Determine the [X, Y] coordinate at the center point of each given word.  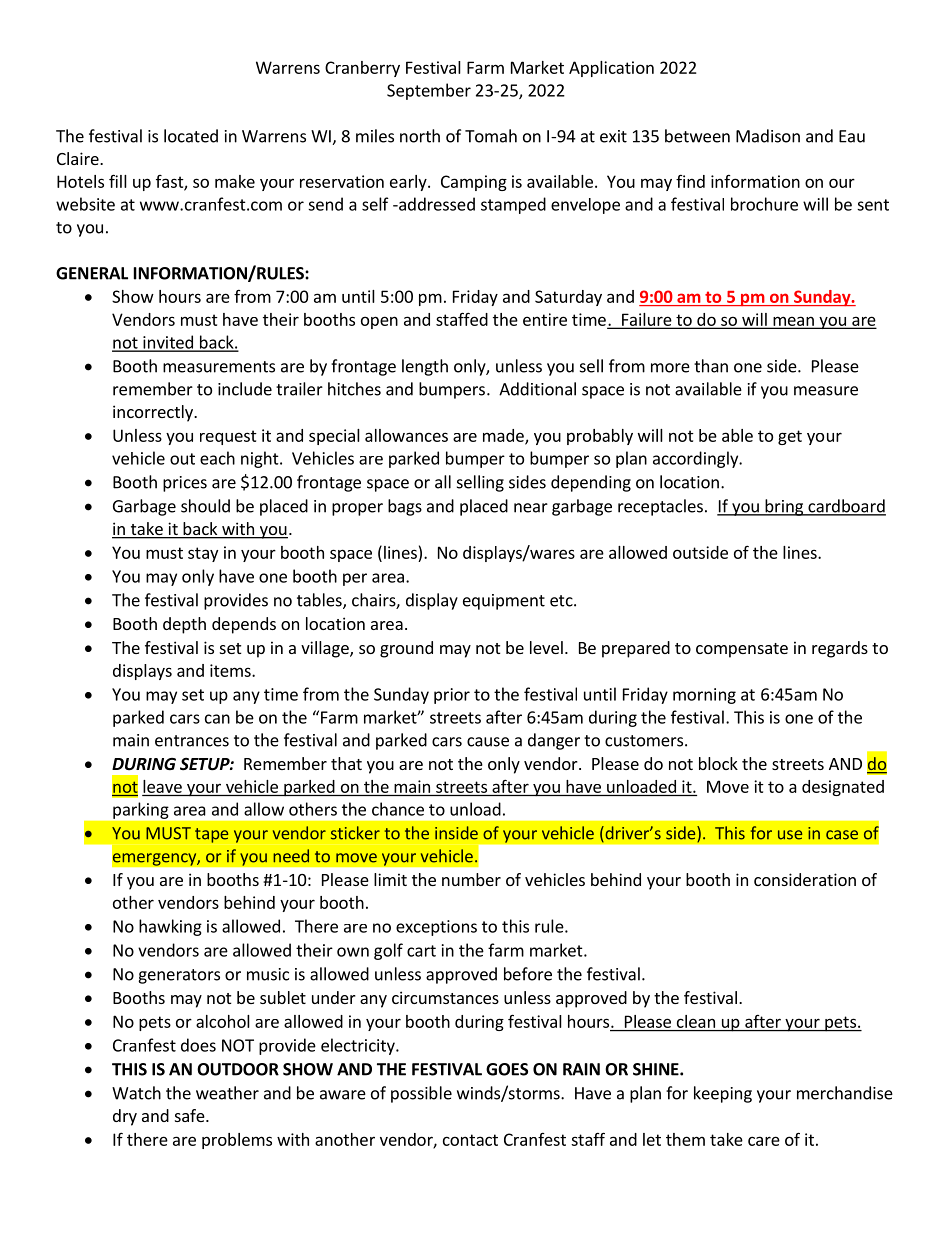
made [504, 436]
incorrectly [154, 413]
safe [191, 1115]
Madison [768, 136]
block [718, 763]
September [429, 91]
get [790, 437]
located [191, 136]
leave [162, 786]
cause [488, 742]
